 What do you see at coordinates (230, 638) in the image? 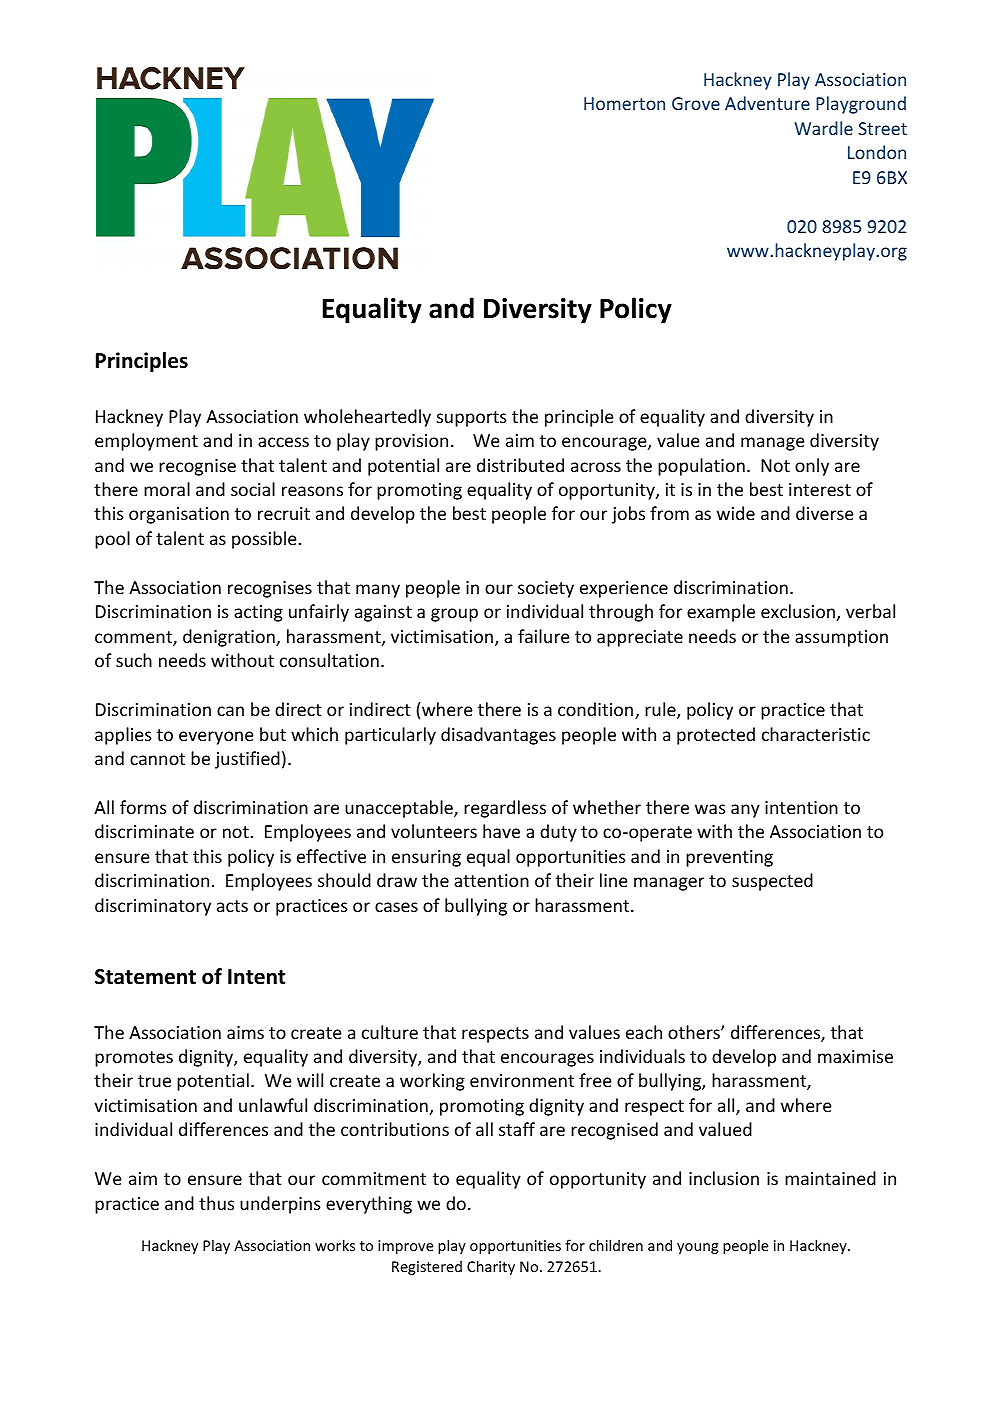
I see `denigration` at bounding box center [230, 638].
